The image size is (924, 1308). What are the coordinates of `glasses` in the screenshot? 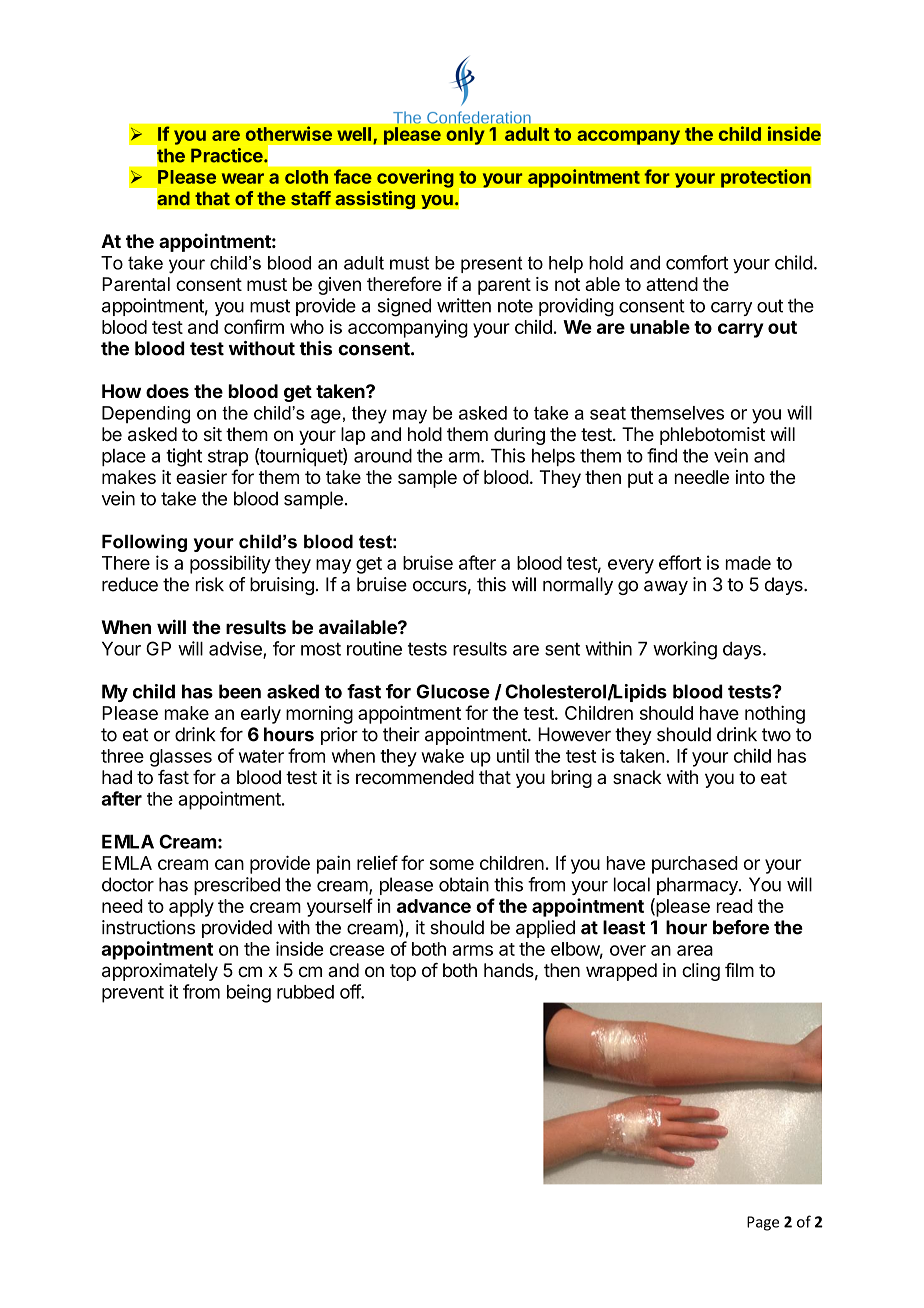 It's located at (181, 758).
